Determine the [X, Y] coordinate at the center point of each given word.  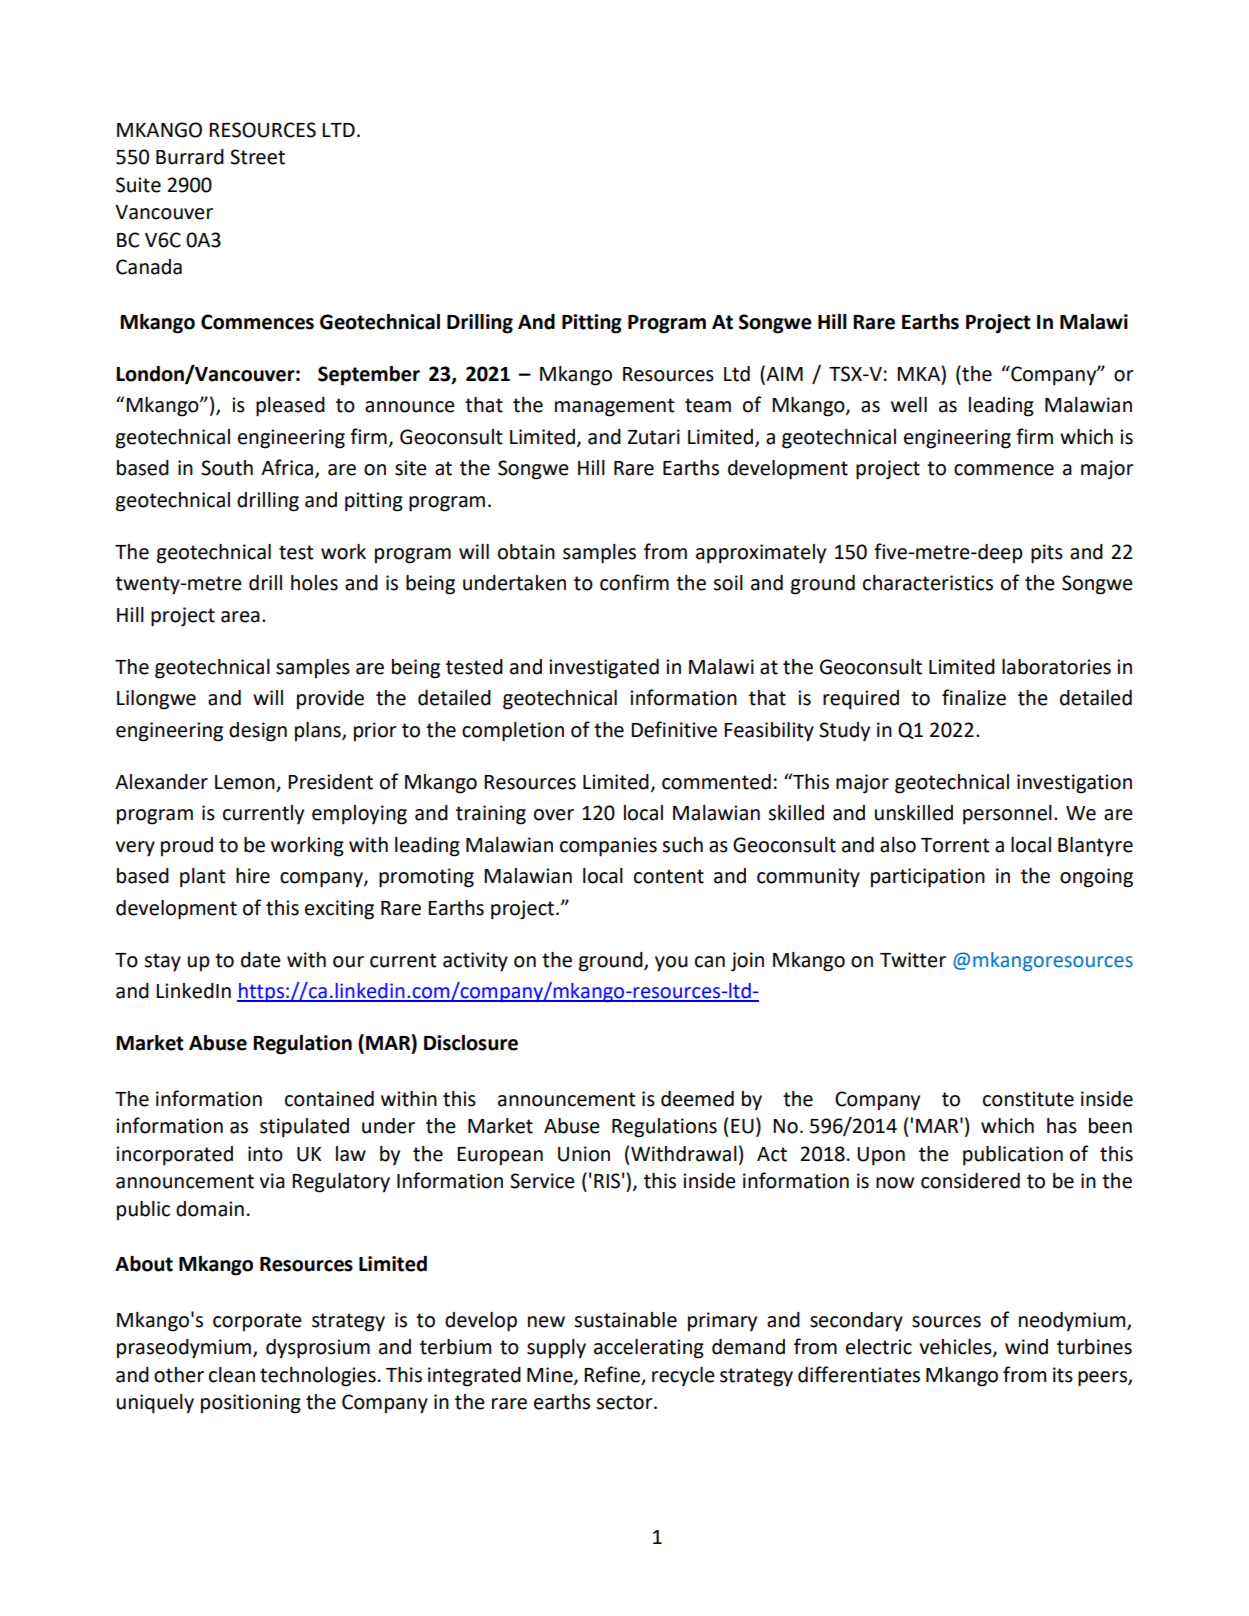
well [909, 405]
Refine [613, 1375]
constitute [1028, 1099]
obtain [526, 552]
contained [329, 1099]
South [227, 468]
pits [1047, 554]
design [258, 732]
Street [257, 157]
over [554, 815]
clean [232, 1375]
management [615, 407]
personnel [1007, 815]
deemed [697, 1099]
